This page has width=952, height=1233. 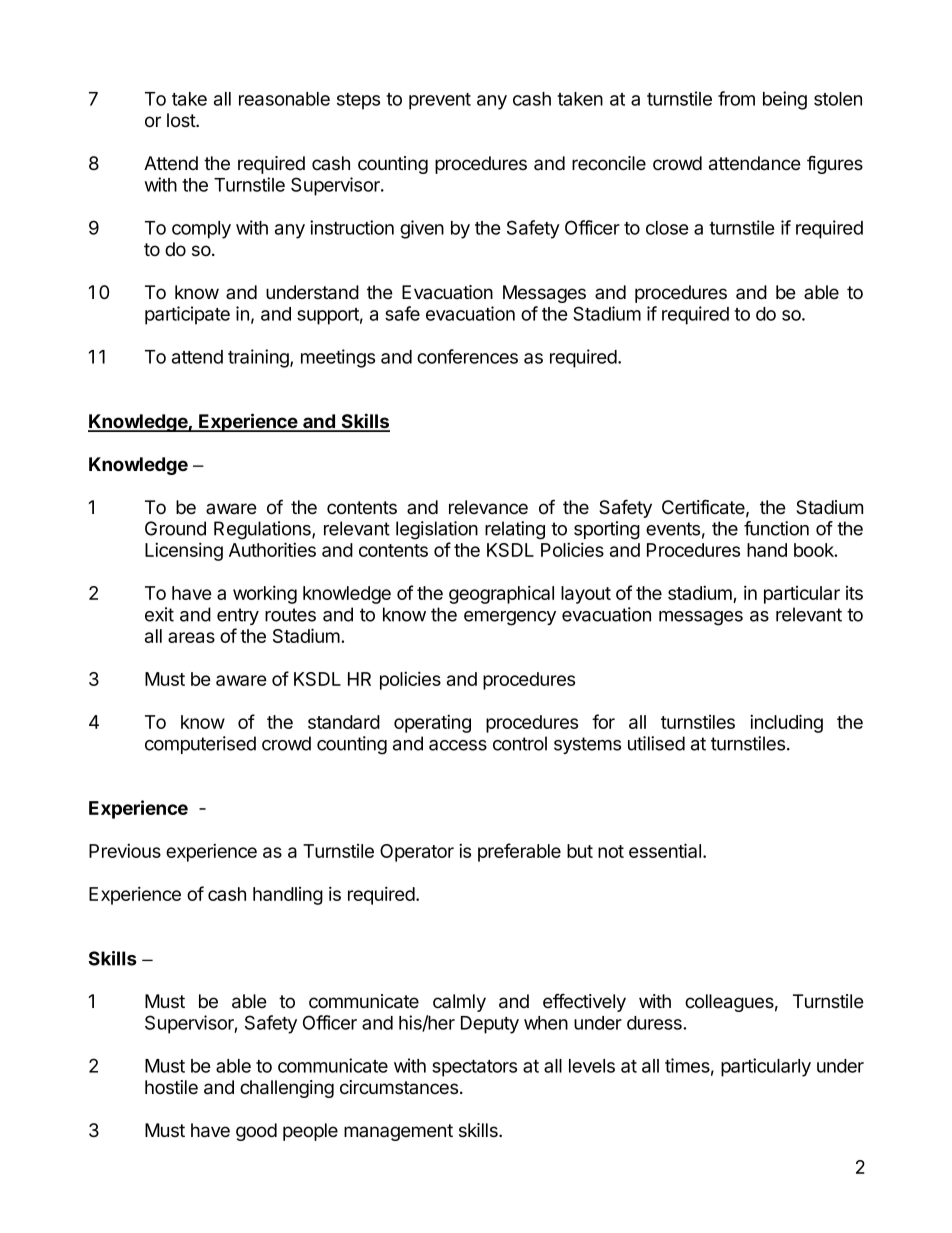 I want to click on its, so click(x=854, y=593).
